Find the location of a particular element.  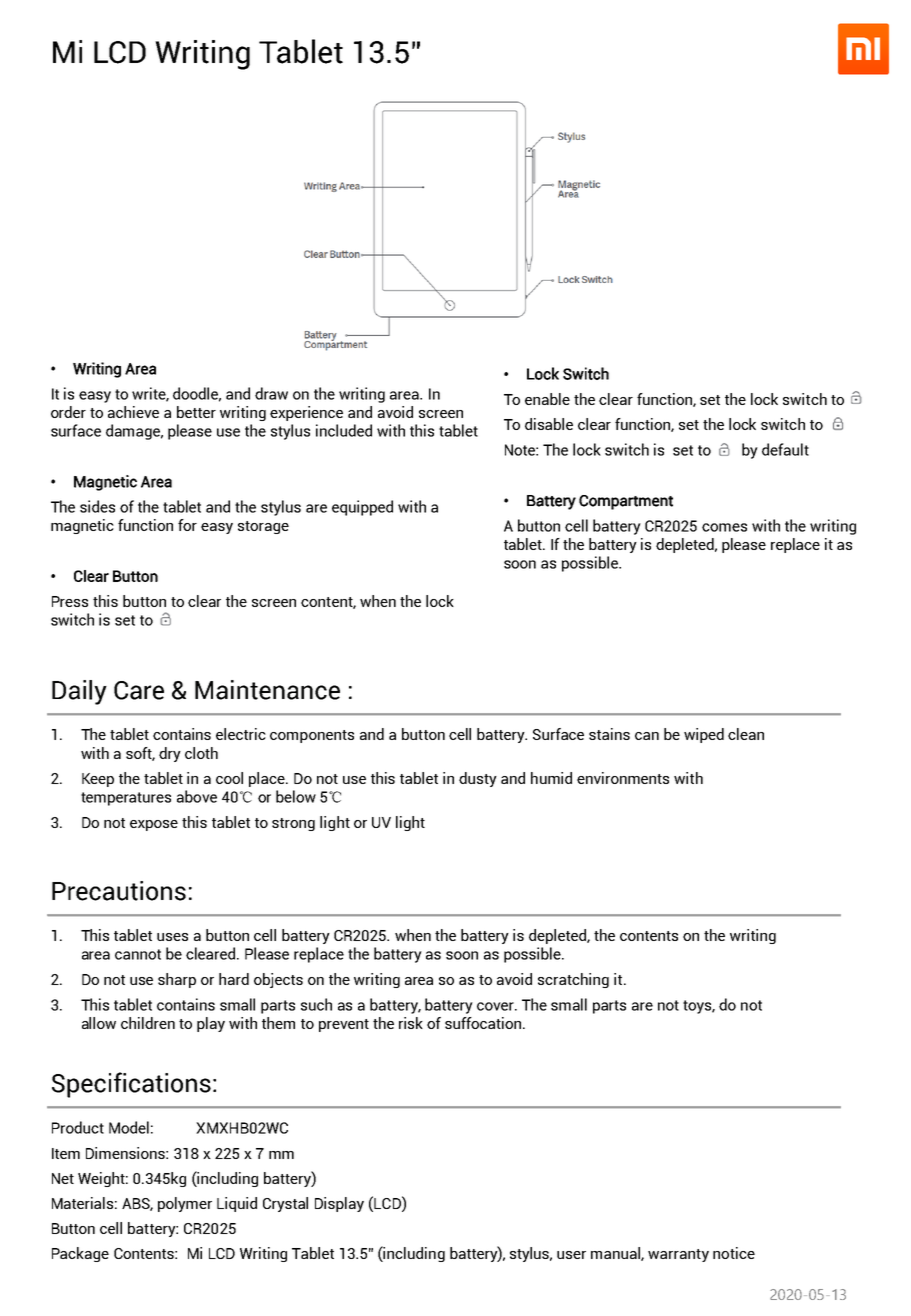

wiped is located at coordinates (704, 735).
